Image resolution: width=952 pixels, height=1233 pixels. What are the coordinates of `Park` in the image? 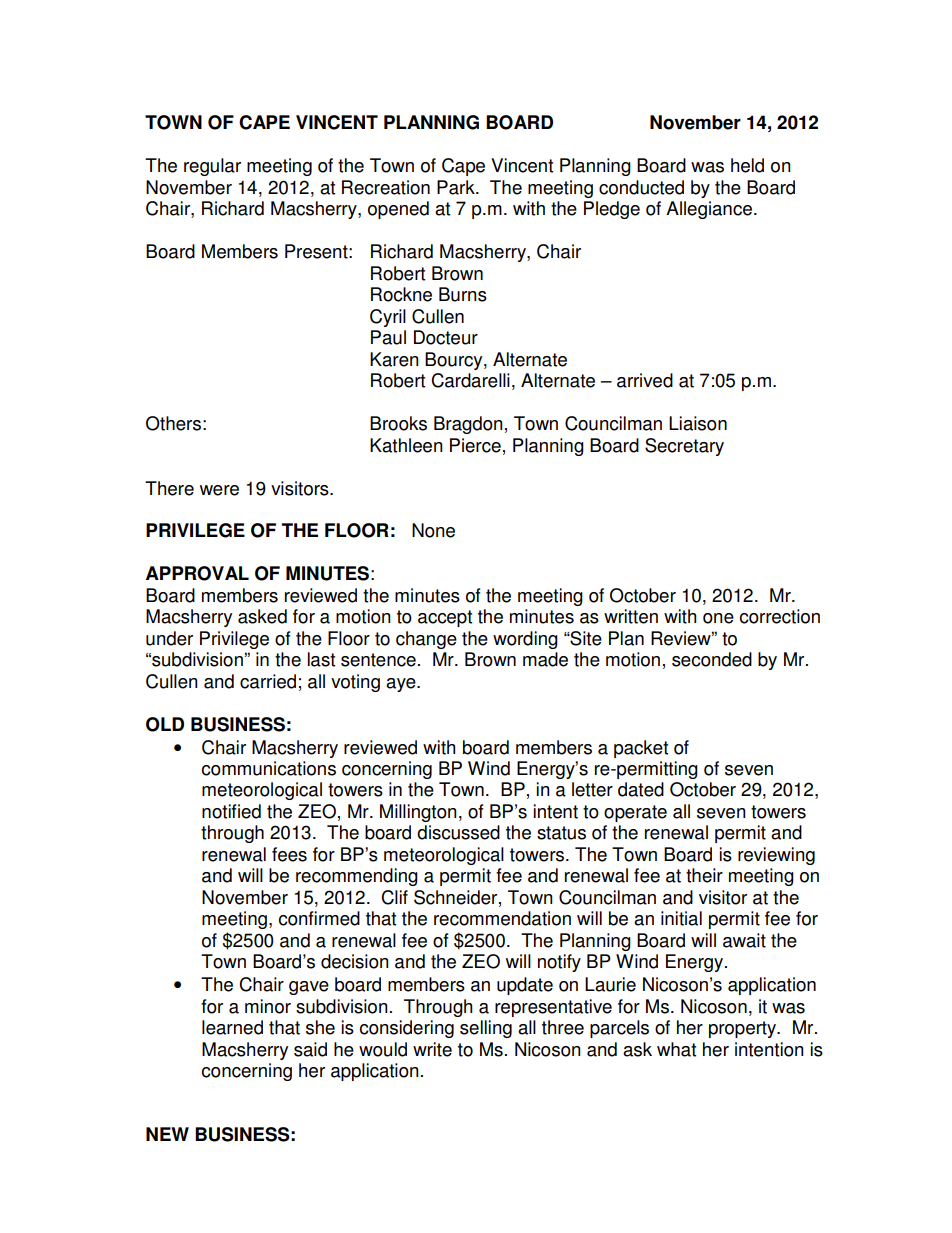 It's located at (457, 187).
